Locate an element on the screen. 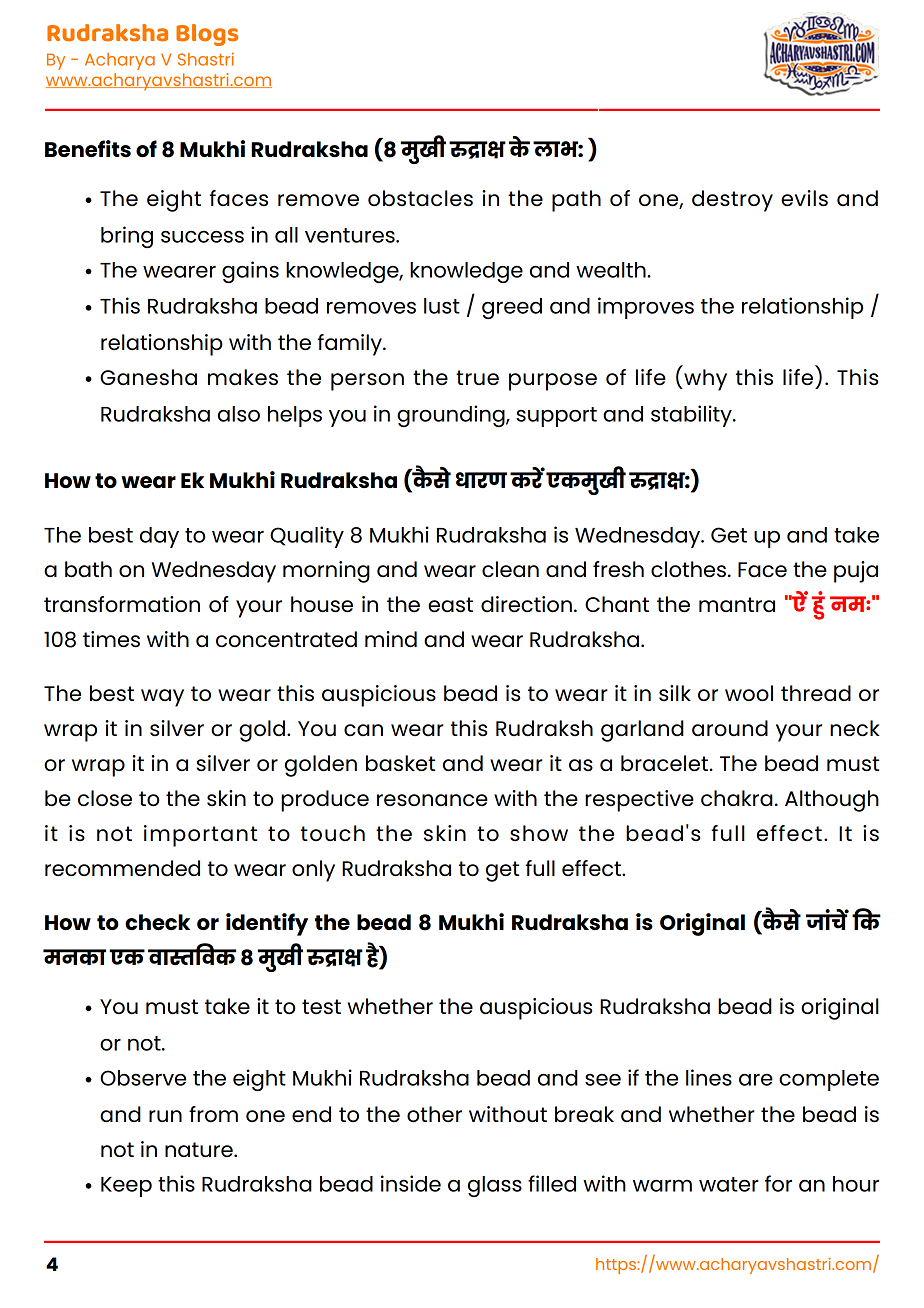 This screenshot has height=1308, width=924. evils is located at coordinates (804, 198).
